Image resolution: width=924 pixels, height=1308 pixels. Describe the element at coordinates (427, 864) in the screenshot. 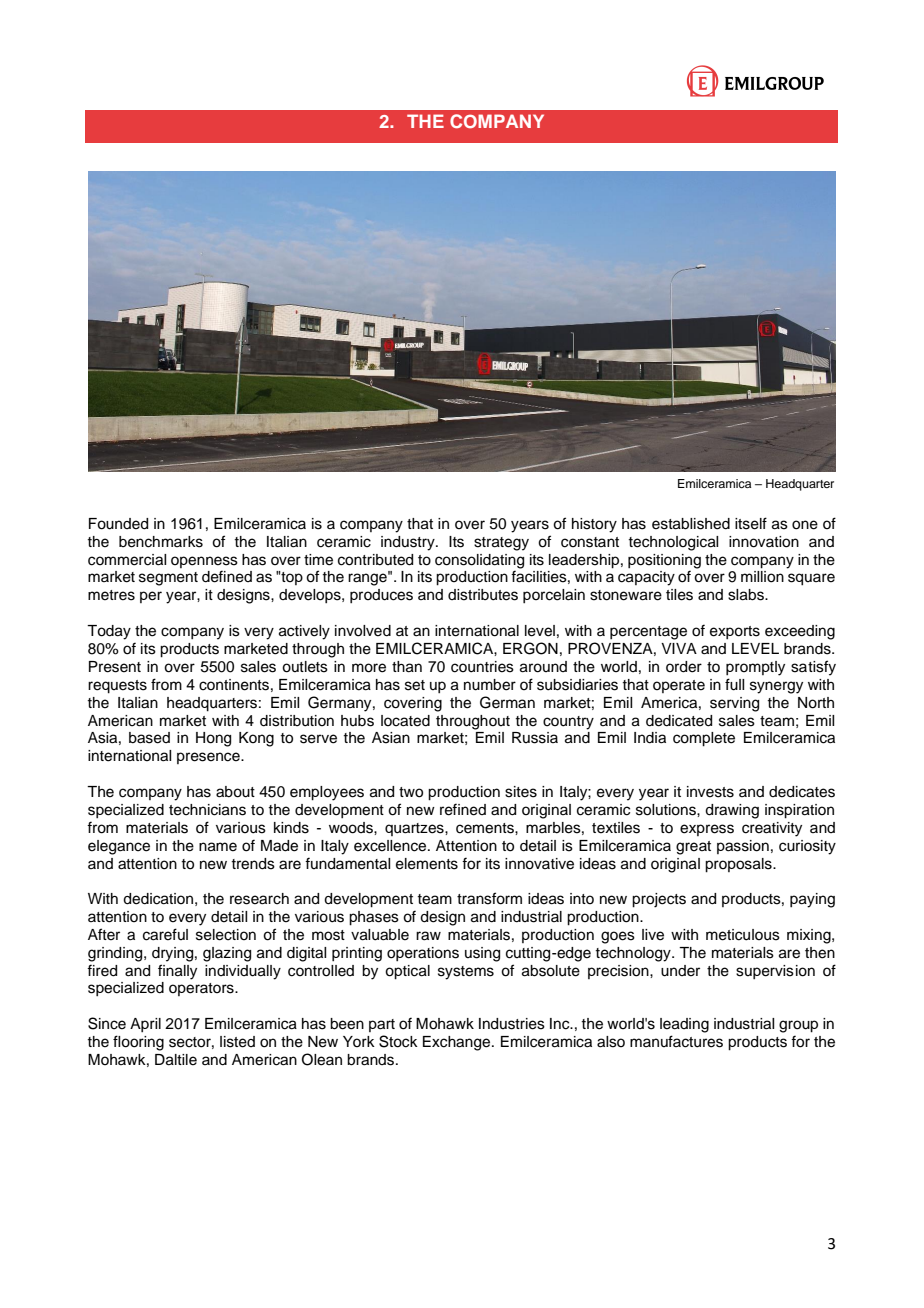

I see `elements` at that location.
